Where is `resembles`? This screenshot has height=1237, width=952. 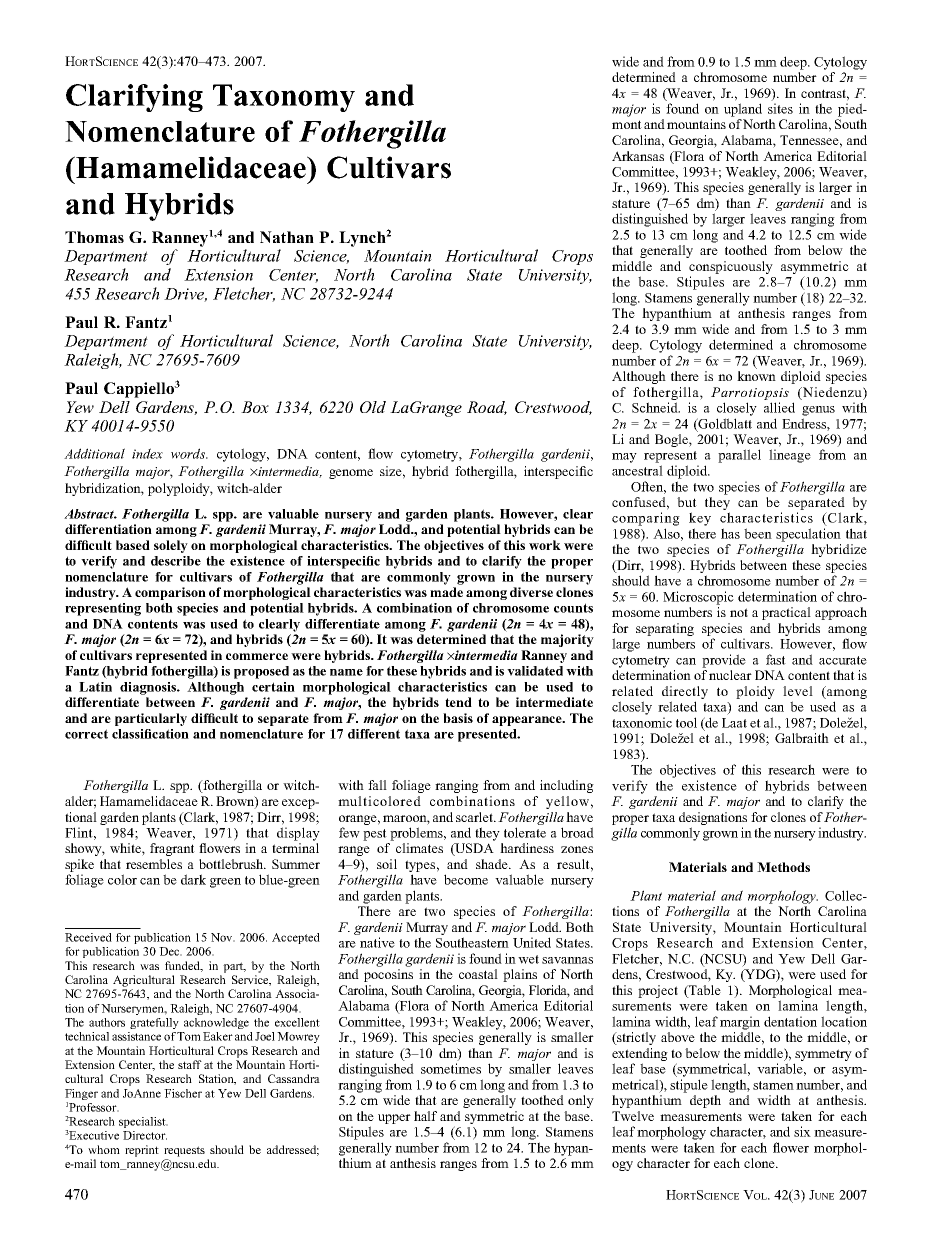
resembles is located at coordinates (154, 864).
